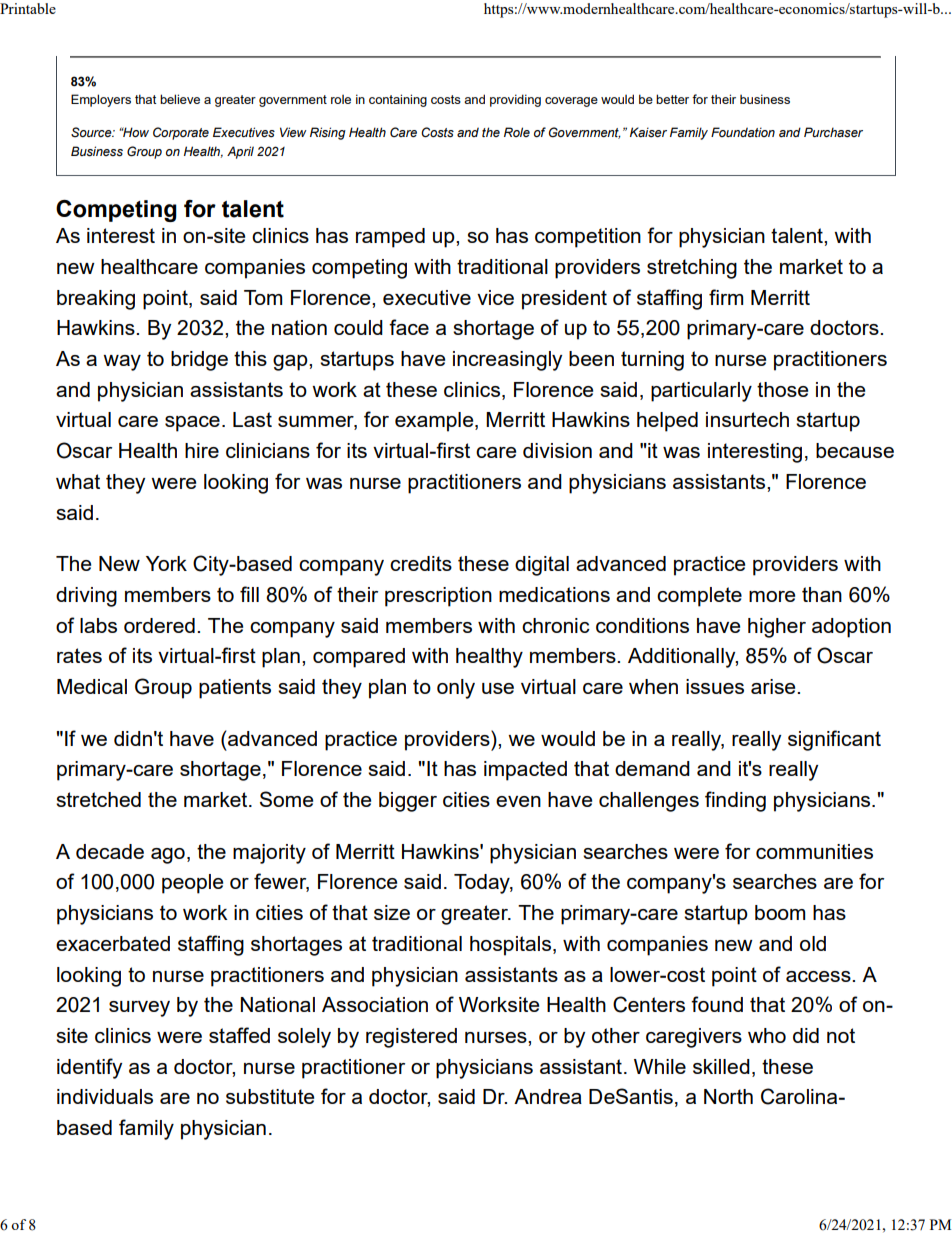 The height and width of the screenshot is (1233, 952). I want to click on example, so click(435, 422).
